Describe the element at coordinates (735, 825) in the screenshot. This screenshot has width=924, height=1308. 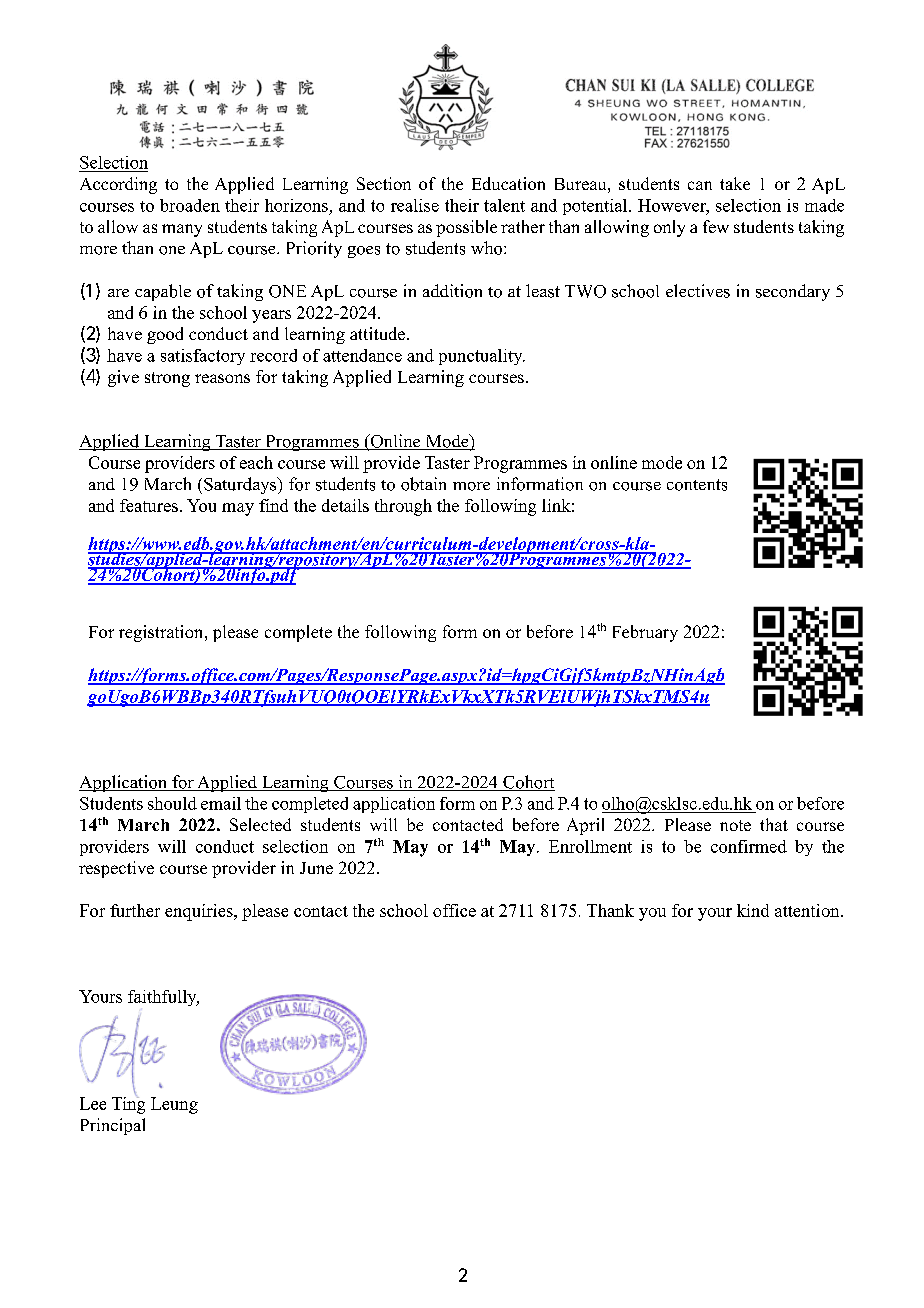
I see `note` at that location.
